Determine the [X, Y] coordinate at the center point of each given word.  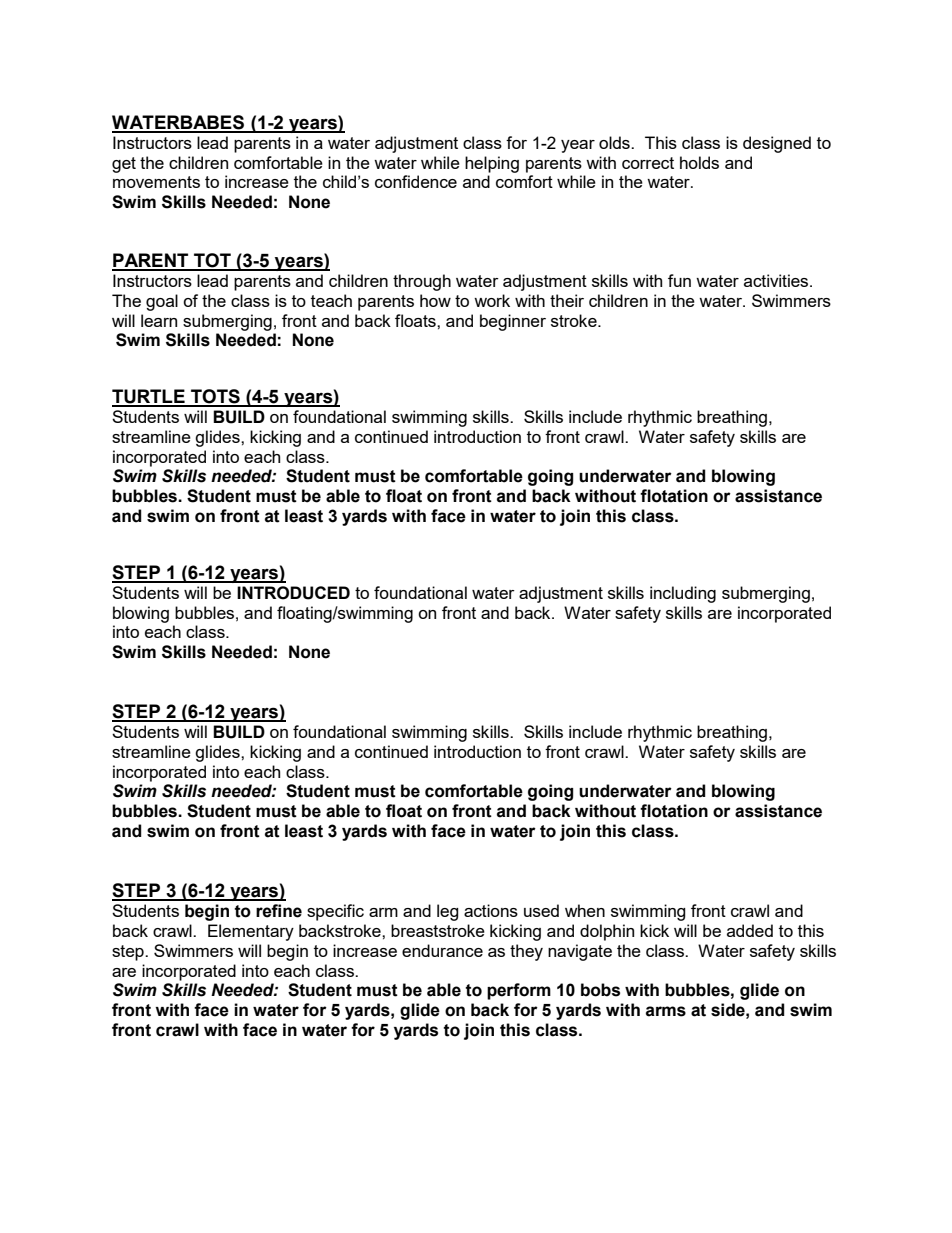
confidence [416, 181]
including [683, 594]
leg [448, 912]
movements [156, 182]
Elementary [251, 932]
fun [679, 280]
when [585, 910]
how [435, 300]
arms [666, 1011]
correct [648, 163]
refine [279, 911]
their [567, 300]
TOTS [215, 397]
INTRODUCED [293, 593]
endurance [442, 950]
